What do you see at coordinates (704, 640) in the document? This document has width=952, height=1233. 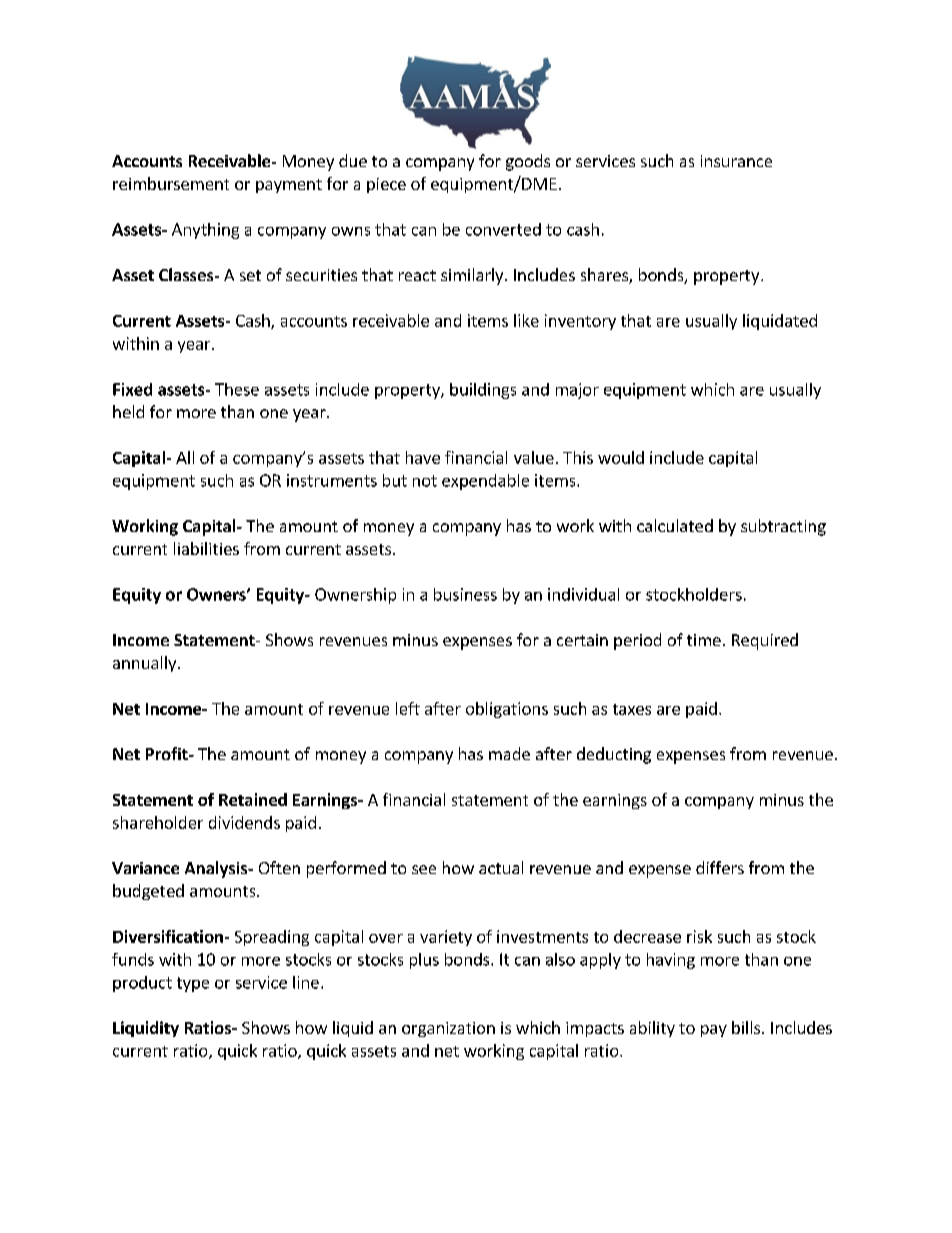 I see `time` at bounding box center [704, 640].
